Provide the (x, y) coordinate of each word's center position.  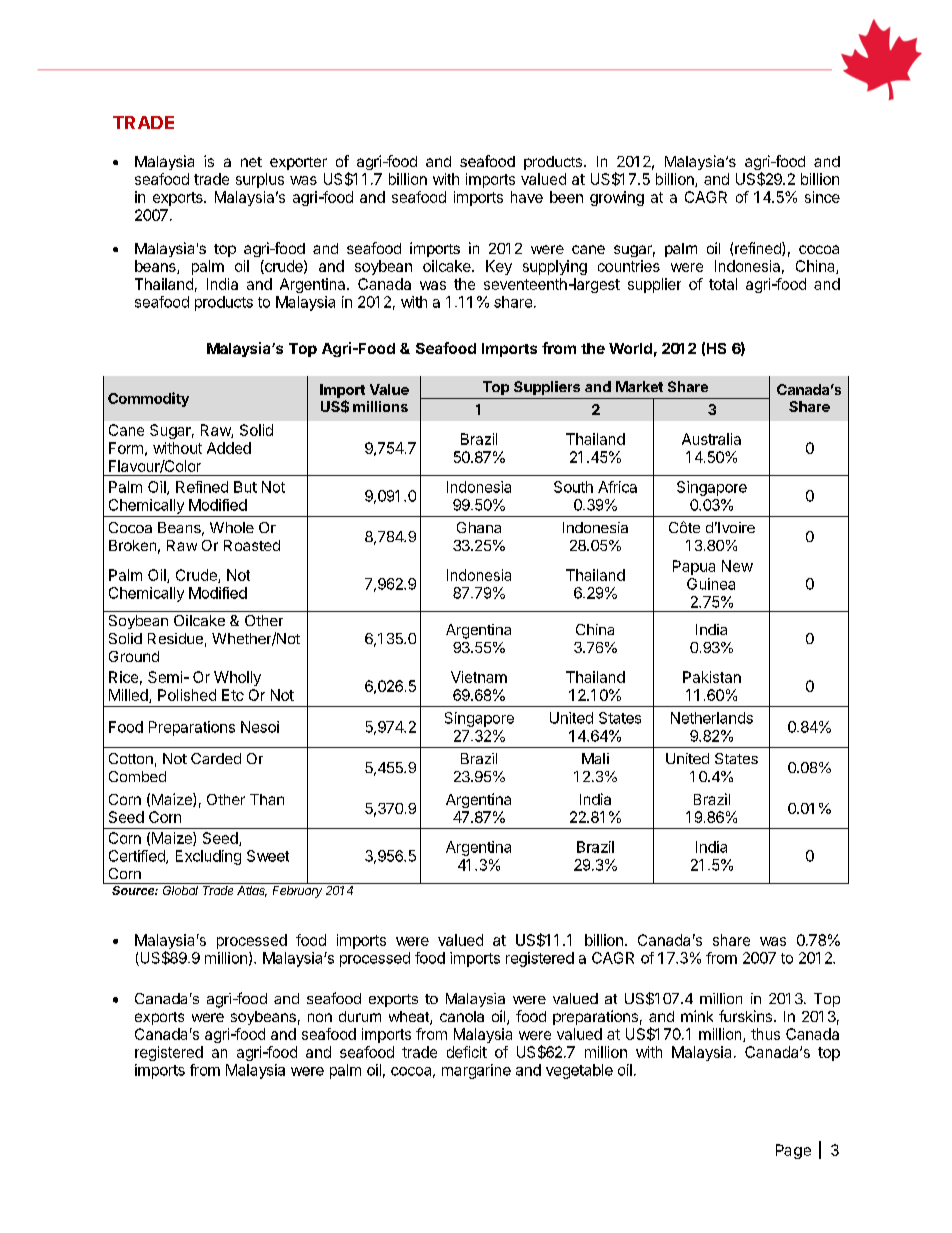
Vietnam (479, 677)
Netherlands (712, 718)
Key (499, 267)
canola (462, 1016)
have (527, 197)
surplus (260, 180)
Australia (711, 439)
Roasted (252, 545)
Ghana (479, 527)
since (822, 197)
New (737, 566)
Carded (216, 758)
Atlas (252, 891)
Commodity (148, 399)
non (320, 1017)
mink (697, 1016)
